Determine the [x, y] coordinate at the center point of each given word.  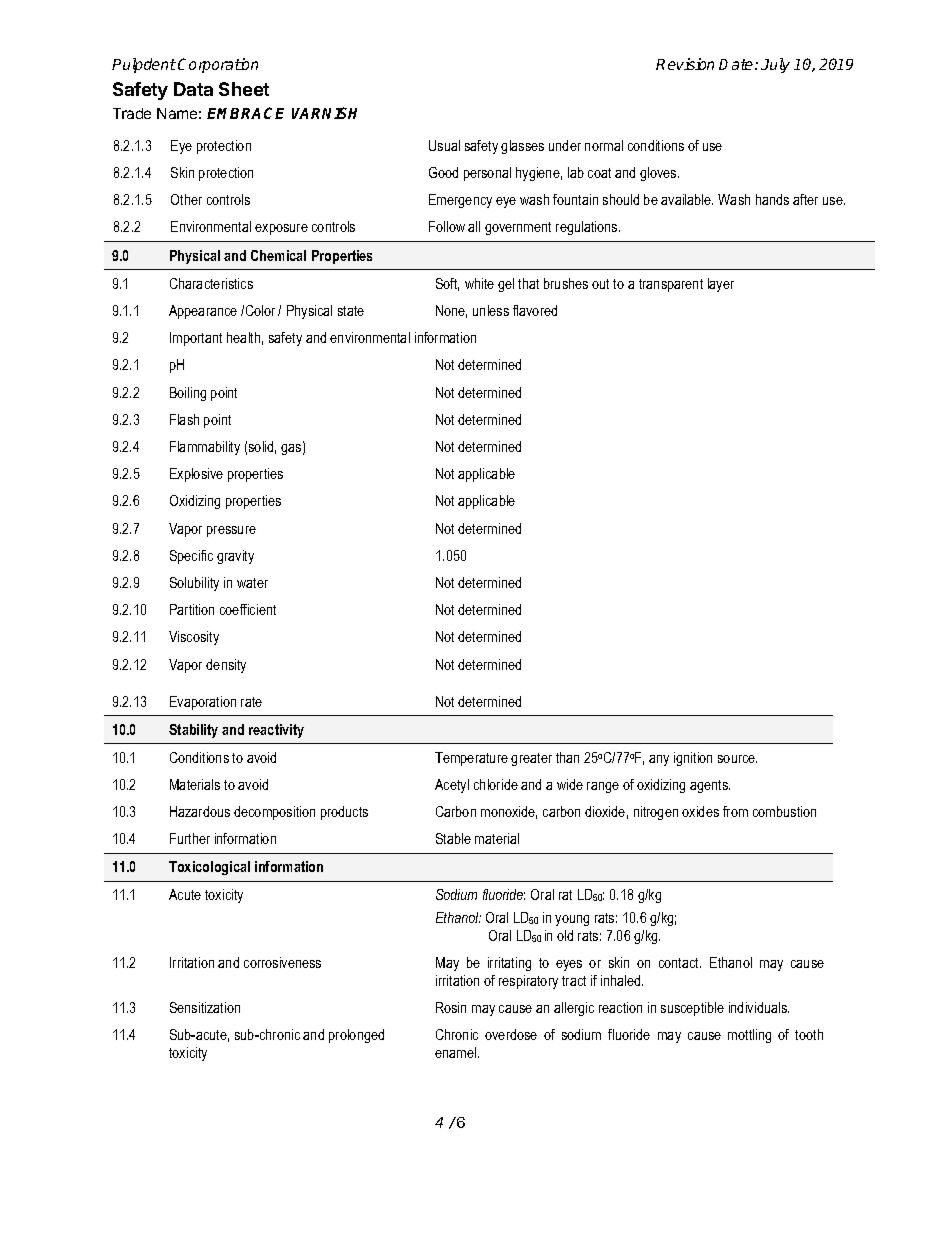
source [737, 759]
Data [193, 89]
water [252, 583]
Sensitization [205, 1007]
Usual [444, 145]
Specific [191, 557]
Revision [685, 64]
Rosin [451, 1007]
